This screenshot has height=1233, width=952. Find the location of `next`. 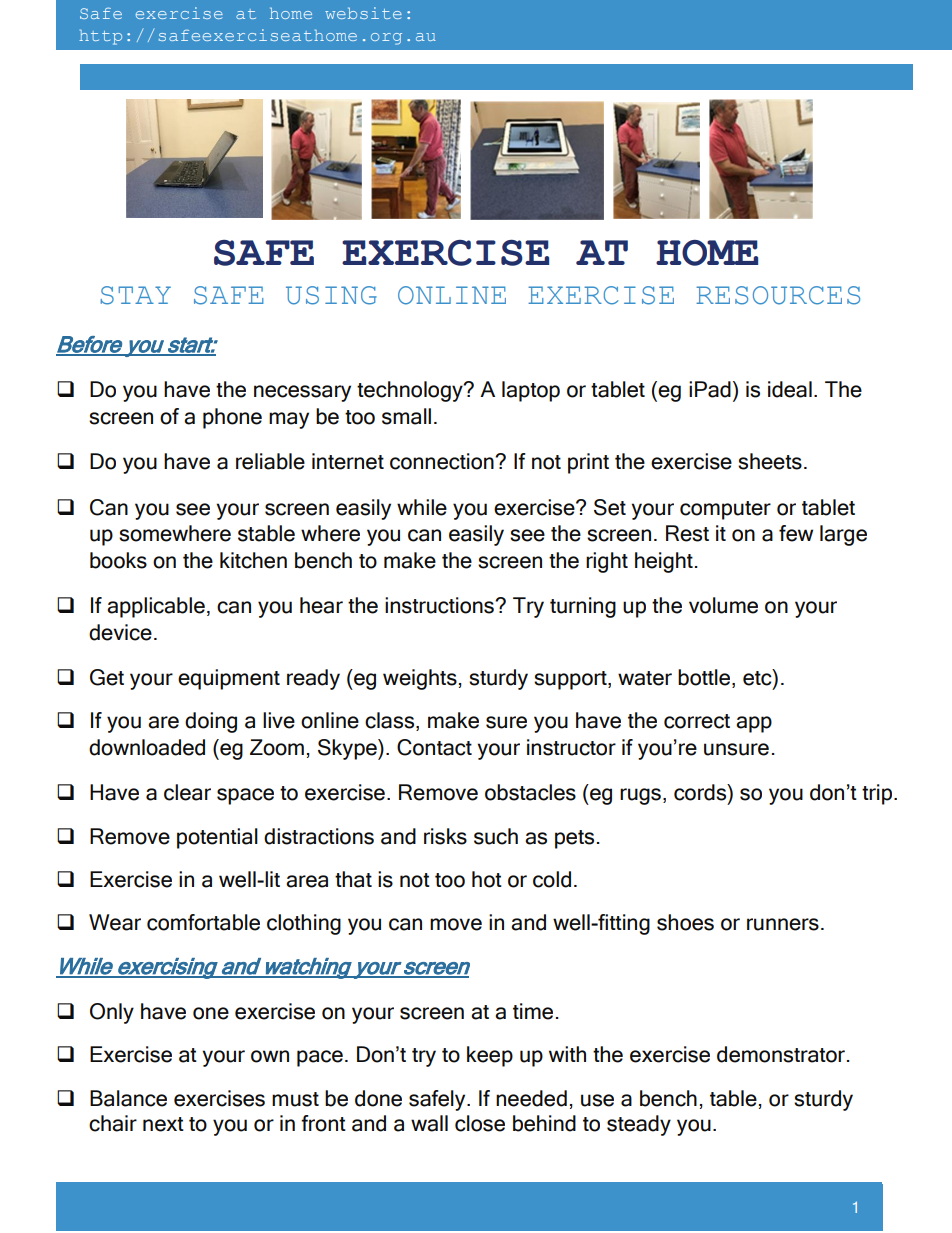

next is located at coordinates (163, 1124).
